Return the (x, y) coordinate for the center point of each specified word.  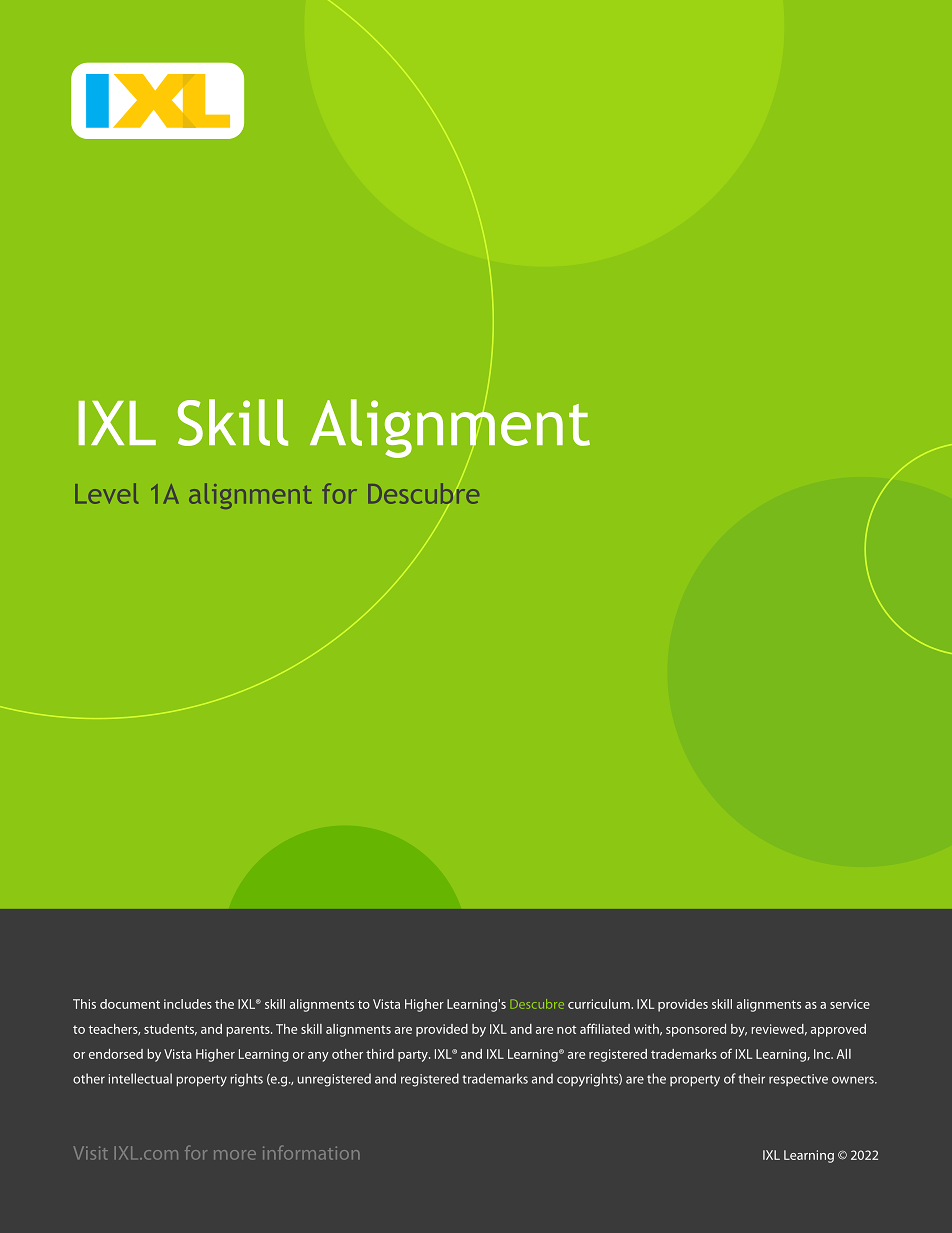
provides (683, 1005)
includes (188, 1004)
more (235, 1155)
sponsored (696, 1030)
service (850, 1004)
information (311, 1152)
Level (106, 493)
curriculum (600, 1004)
